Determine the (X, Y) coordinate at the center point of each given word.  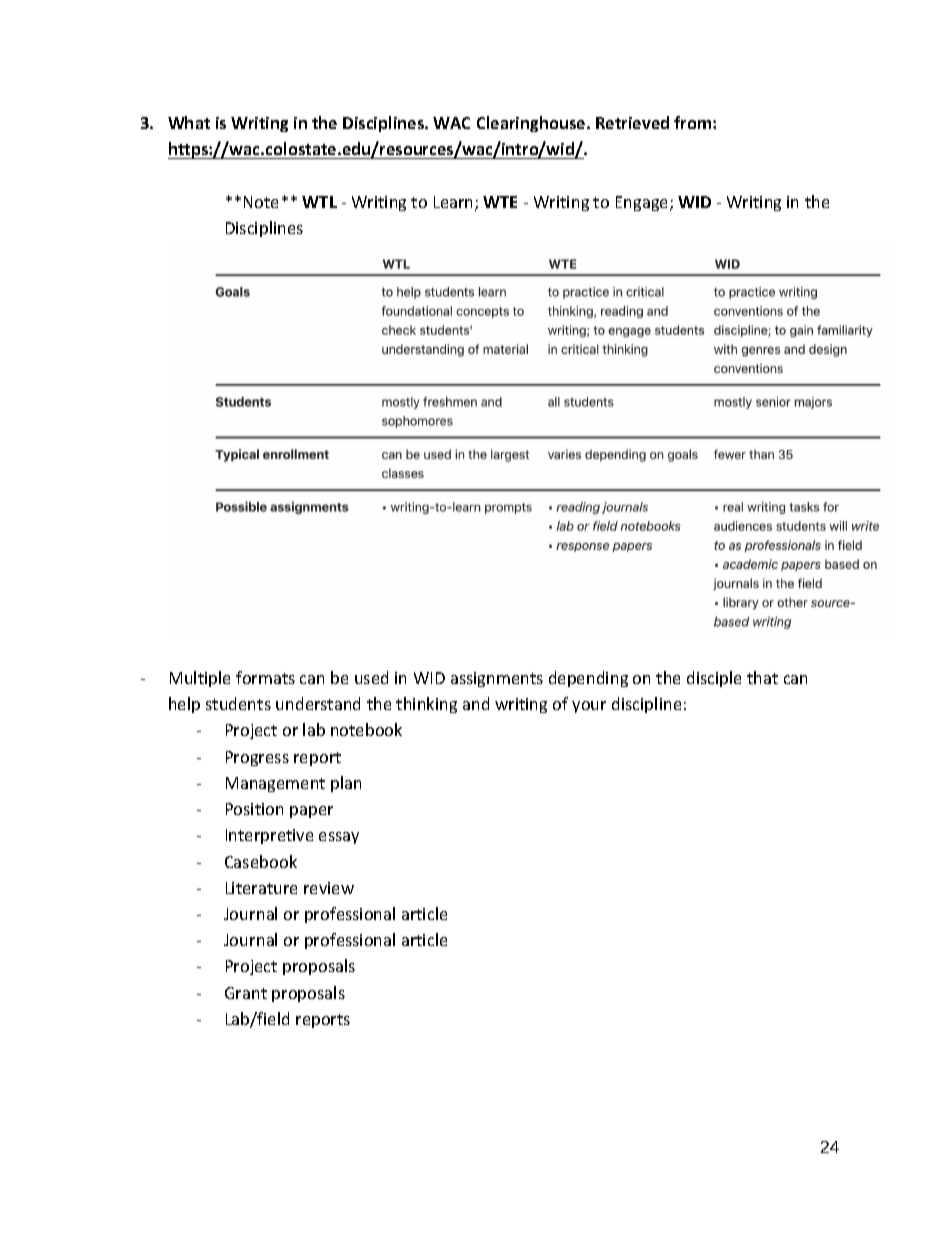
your (589, 707)
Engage (643, 203)
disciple (714, 679)
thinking (426, 705)
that (762, 677)
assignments (497, 679)
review (329, 888)
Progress (257, 758)
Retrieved (632, 122)
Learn (455, 203)
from (694, 122)
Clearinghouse (532, 124)
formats (265, 677)
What (189, 122)
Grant (246, 993)
